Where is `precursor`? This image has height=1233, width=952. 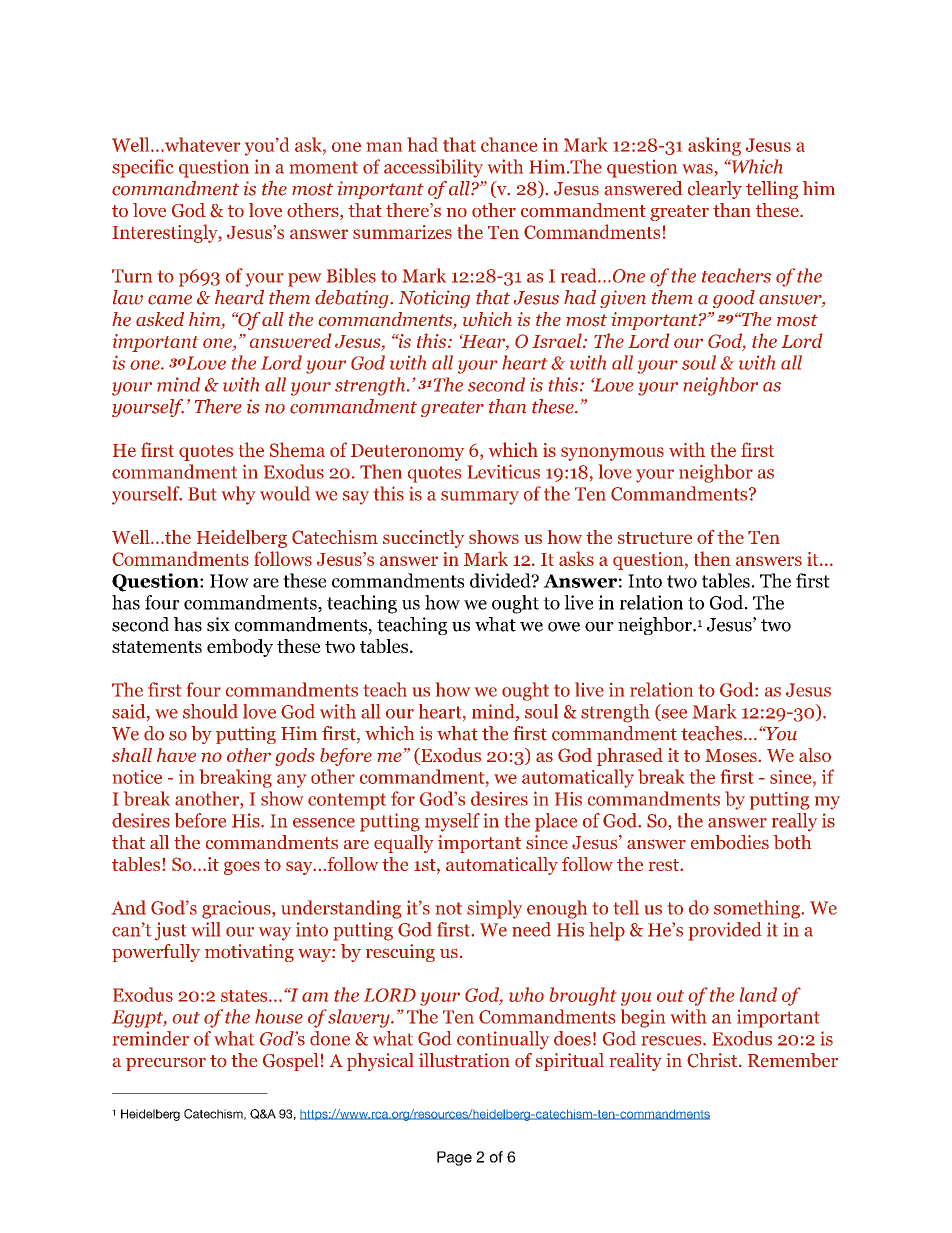 precursor is located at coordinates (166, 1064).
